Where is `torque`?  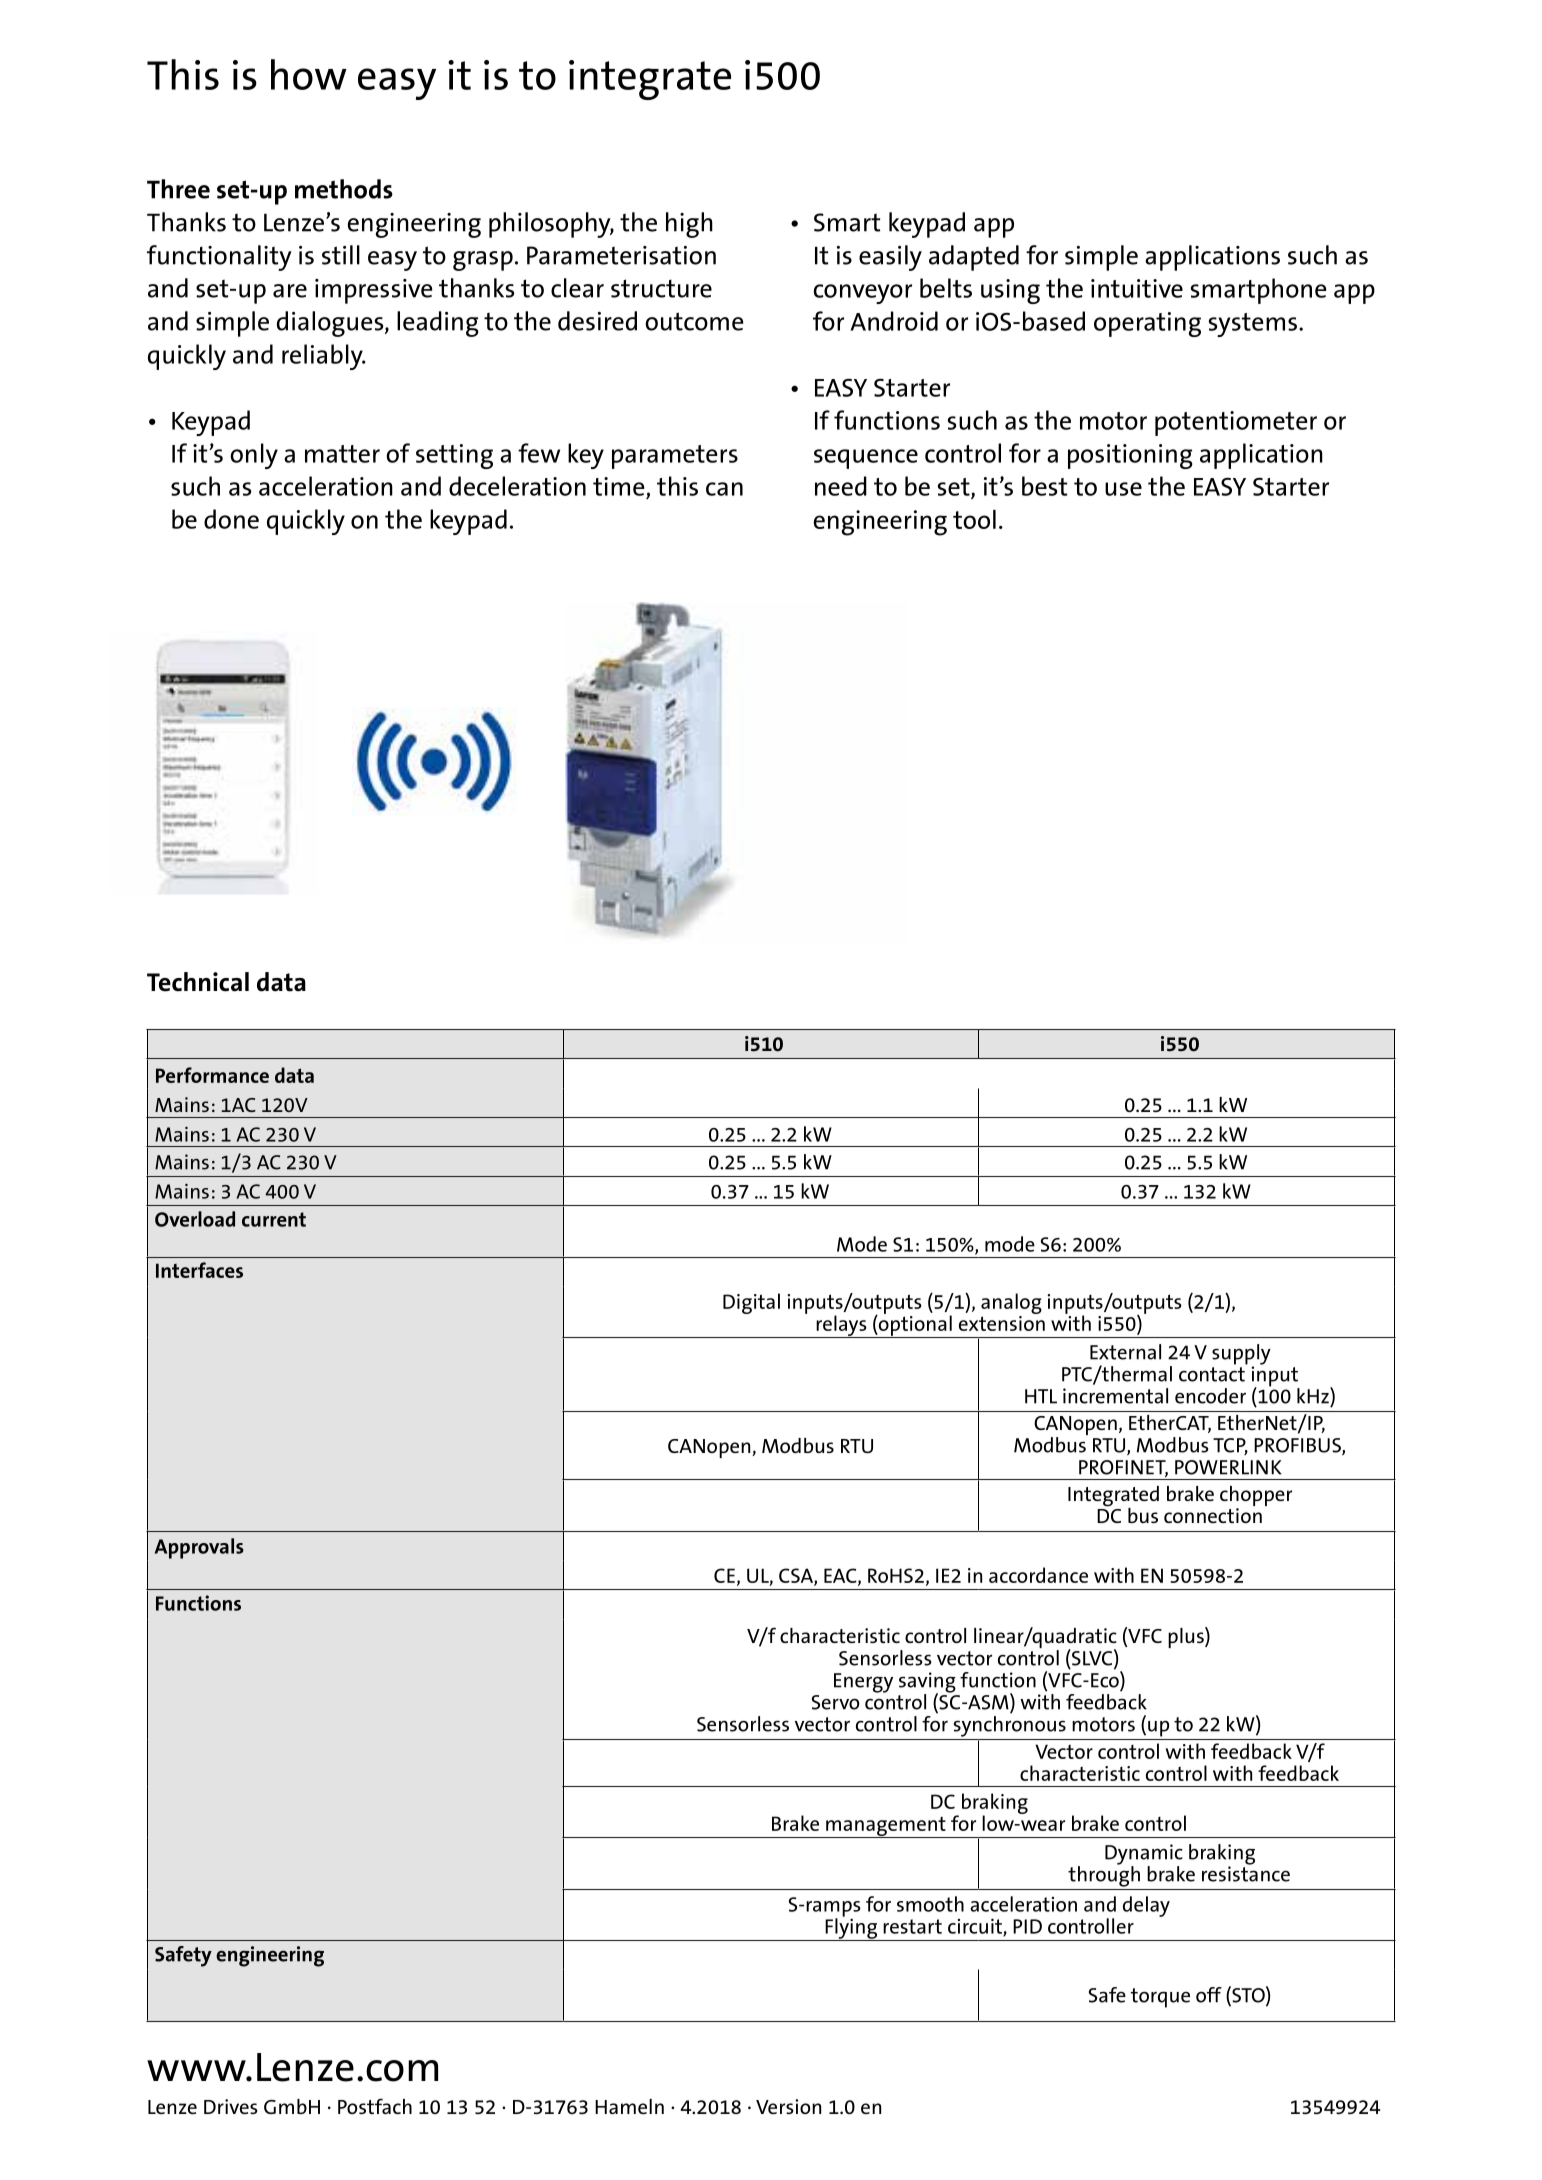
torque is located at coordinates (1160, 1998).
